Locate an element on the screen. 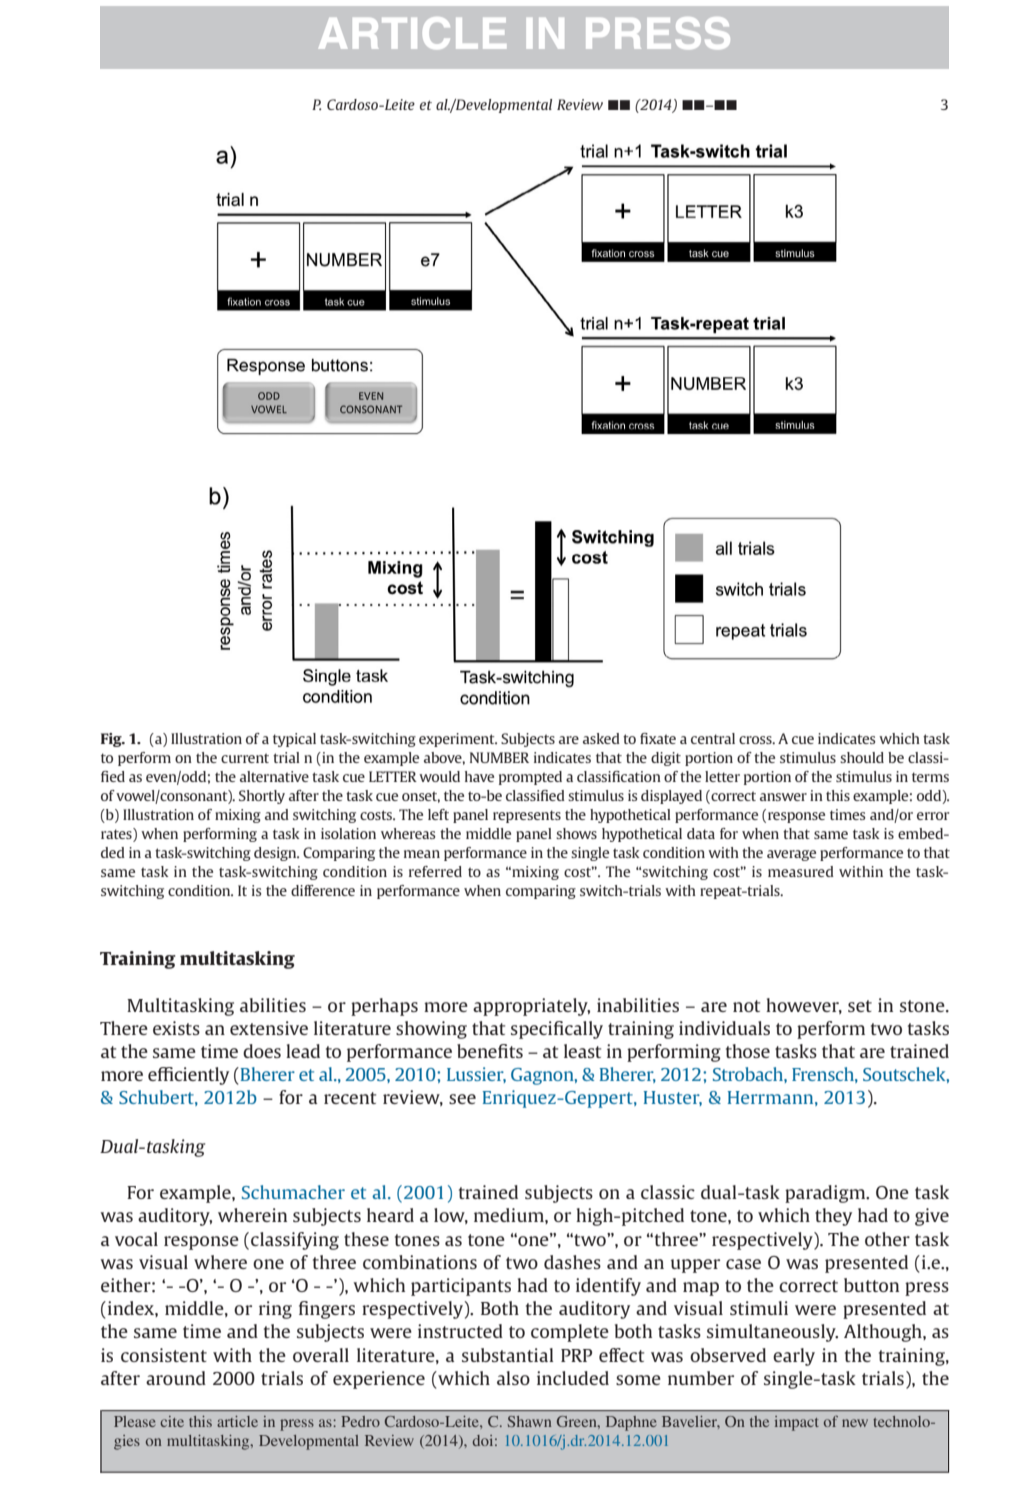 This screenshot has height=1507, width=1036. Schumacher is located at coordinates (293, 1192).
